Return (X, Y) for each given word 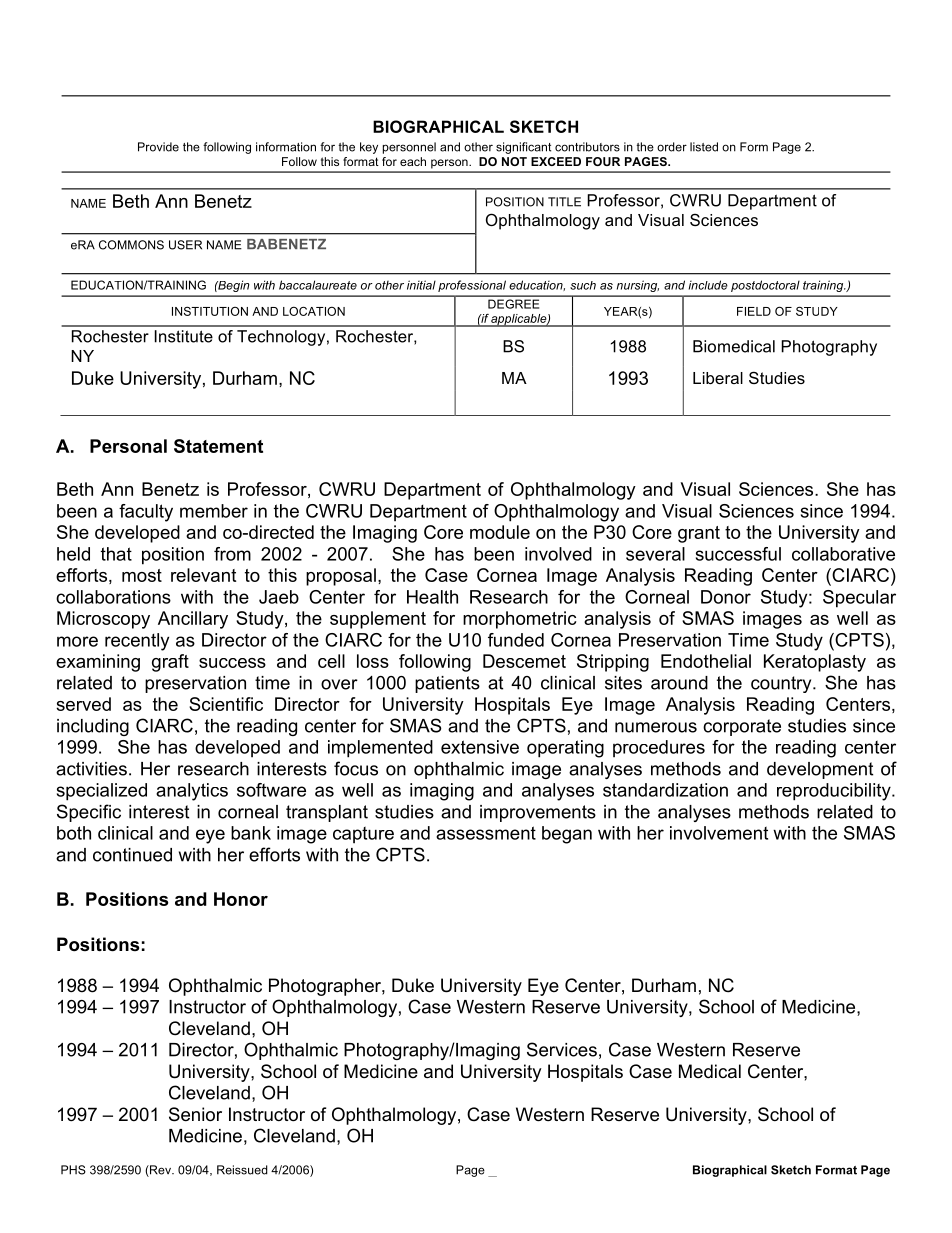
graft (170, 663)
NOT (514, 161)
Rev (160, 1171)
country (782, 684)
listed (704, 147)
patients (447, 684)
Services (562, 1049)
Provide (158, 147)
